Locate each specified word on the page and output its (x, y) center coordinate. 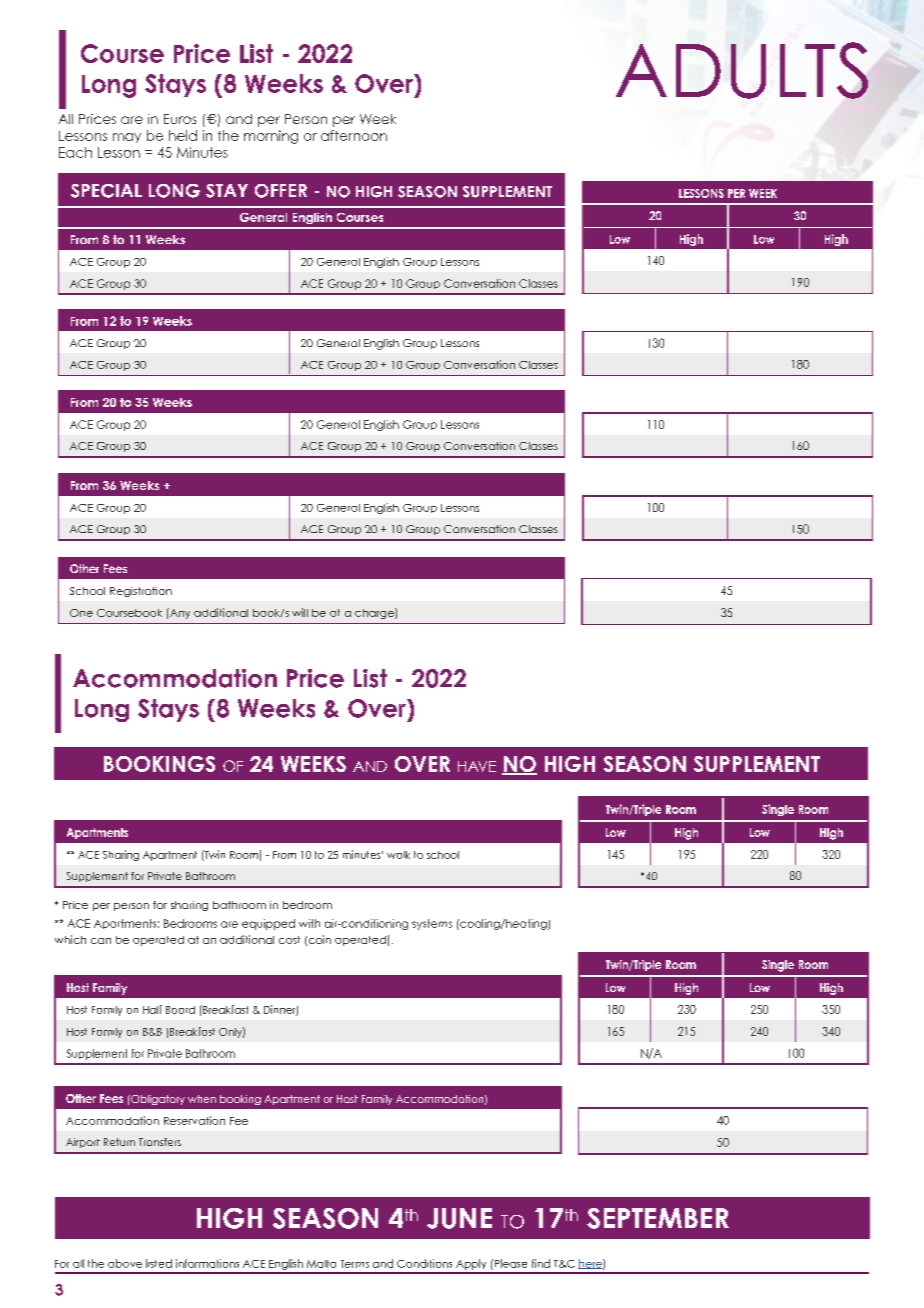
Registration (141, 592)
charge (375, 613)
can (101, 941)
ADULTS (742, 70)
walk (398, 855)
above (125, 1263)
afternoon (354, 135)
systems (432, 924)
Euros (180, 119)
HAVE (477, 766)
